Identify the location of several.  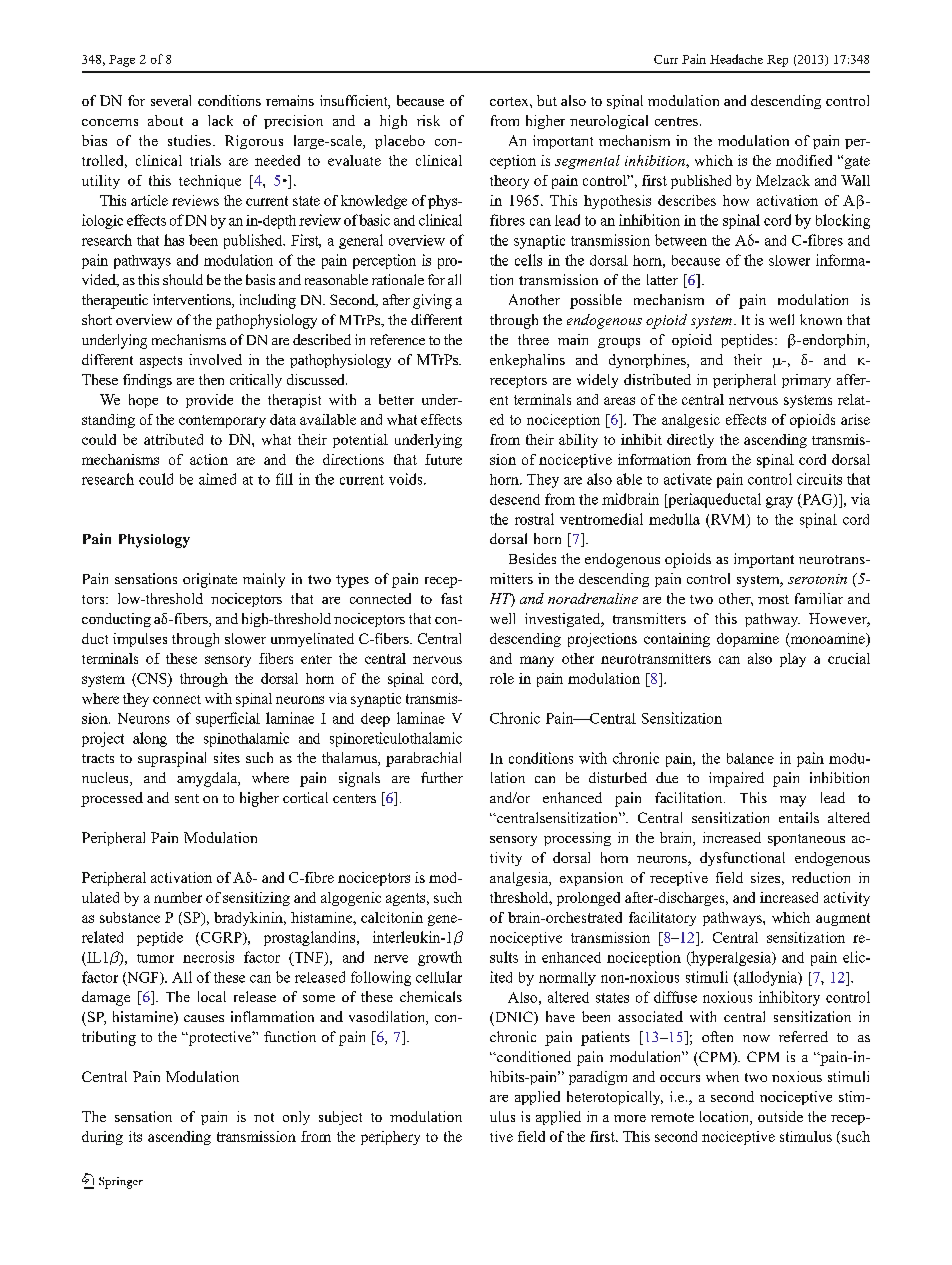
(171, 100).
